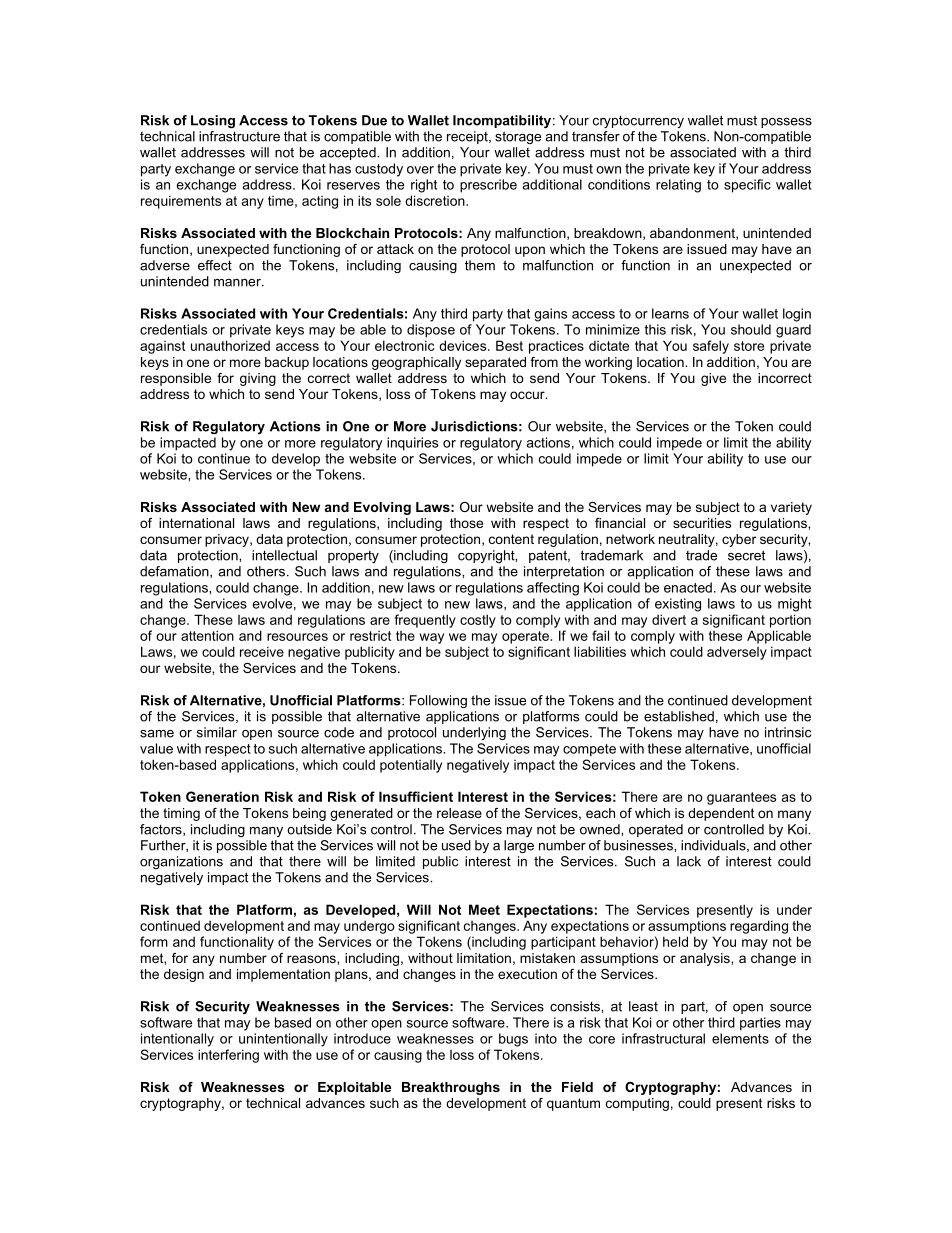 Image resolution: width=952 pixels, height=1233 pixels. I want to click on existing, so click(678, 605).
